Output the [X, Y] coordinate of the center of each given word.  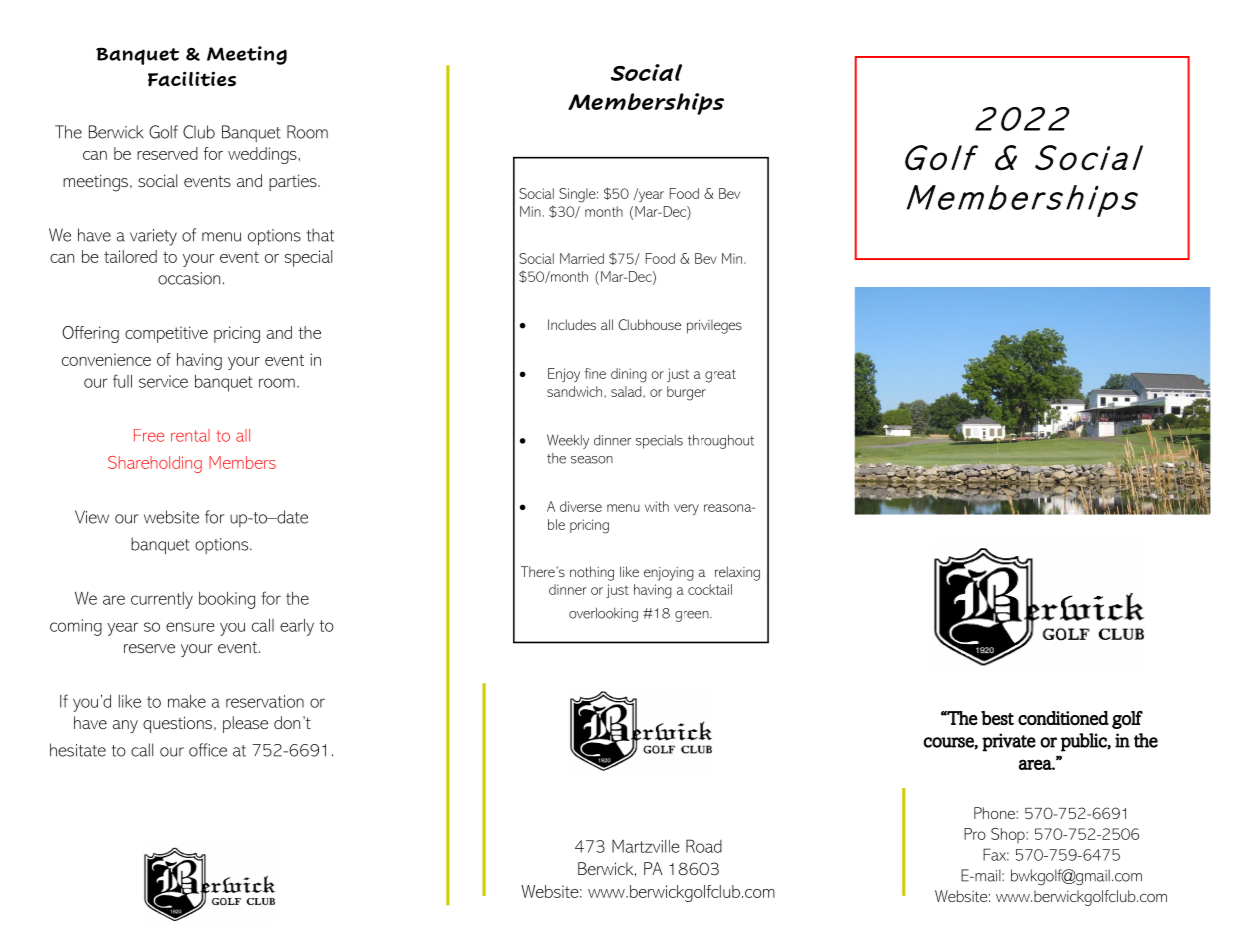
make [187, 701]
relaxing [737, 573]
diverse [581, 506]
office [208, 750]
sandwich [576, 391]
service [163, 381]
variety [153, 237]
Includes [572, 324]
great [720, 376]
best [997, 718]
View [92, 517]
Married [582, 258]
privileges [714, 326]
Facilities [192, 79]
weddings [263, 155]
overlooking [603, 614]
